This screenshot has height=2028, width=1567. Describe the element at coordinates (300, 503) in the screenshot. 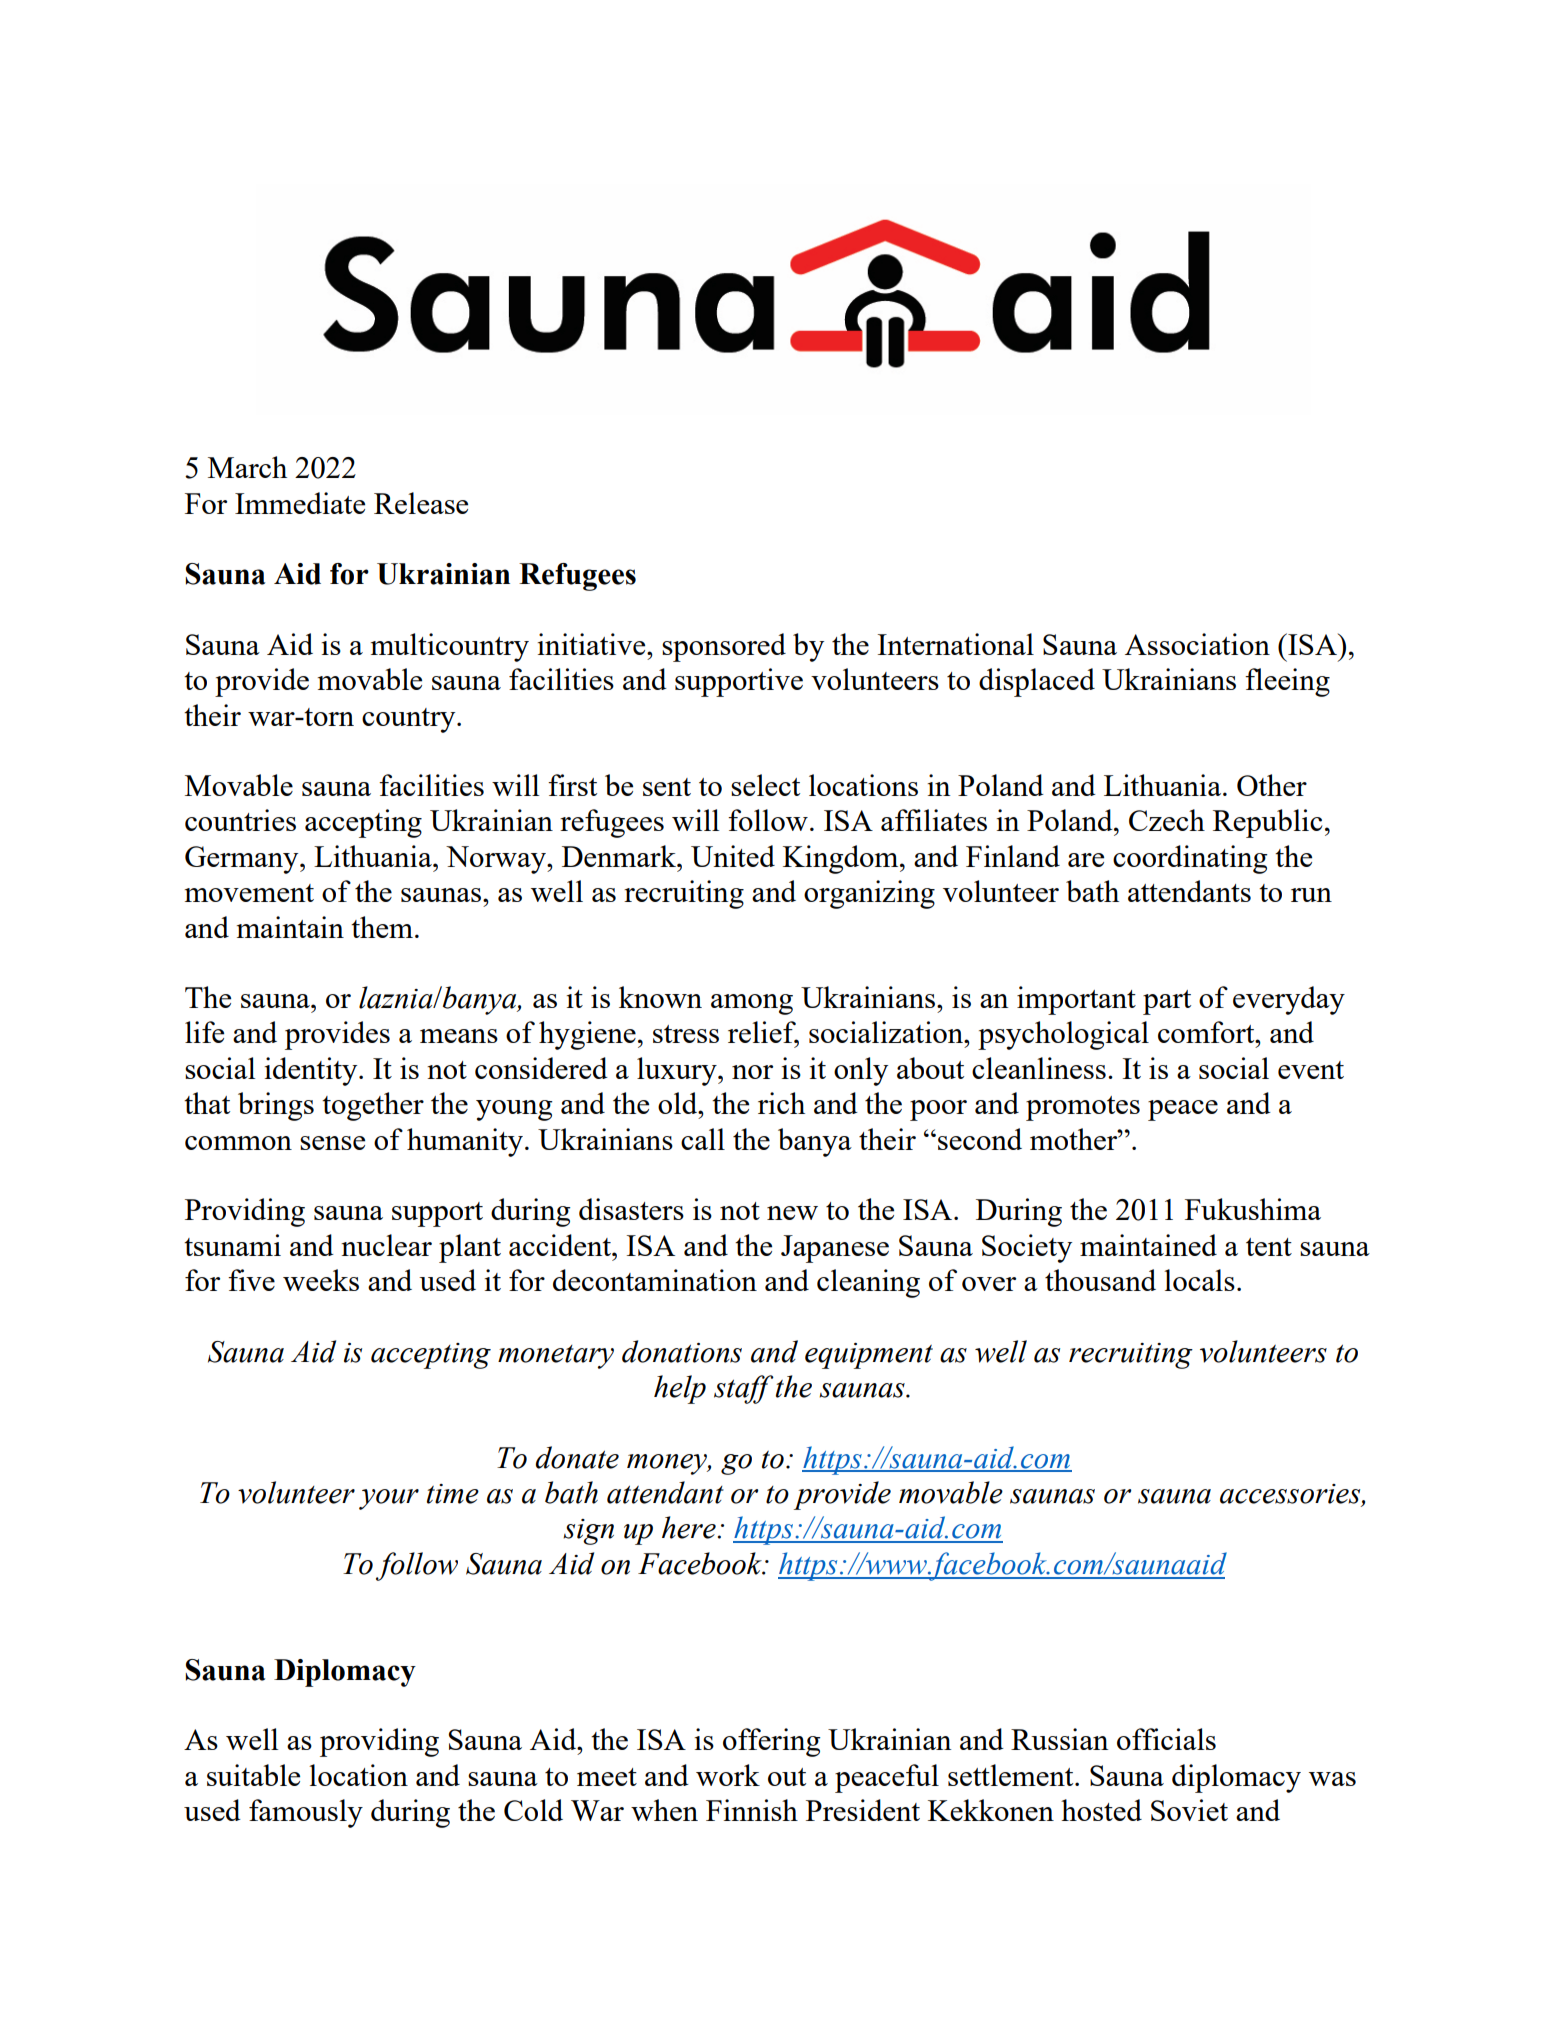

I see `Immediate` at that location.
